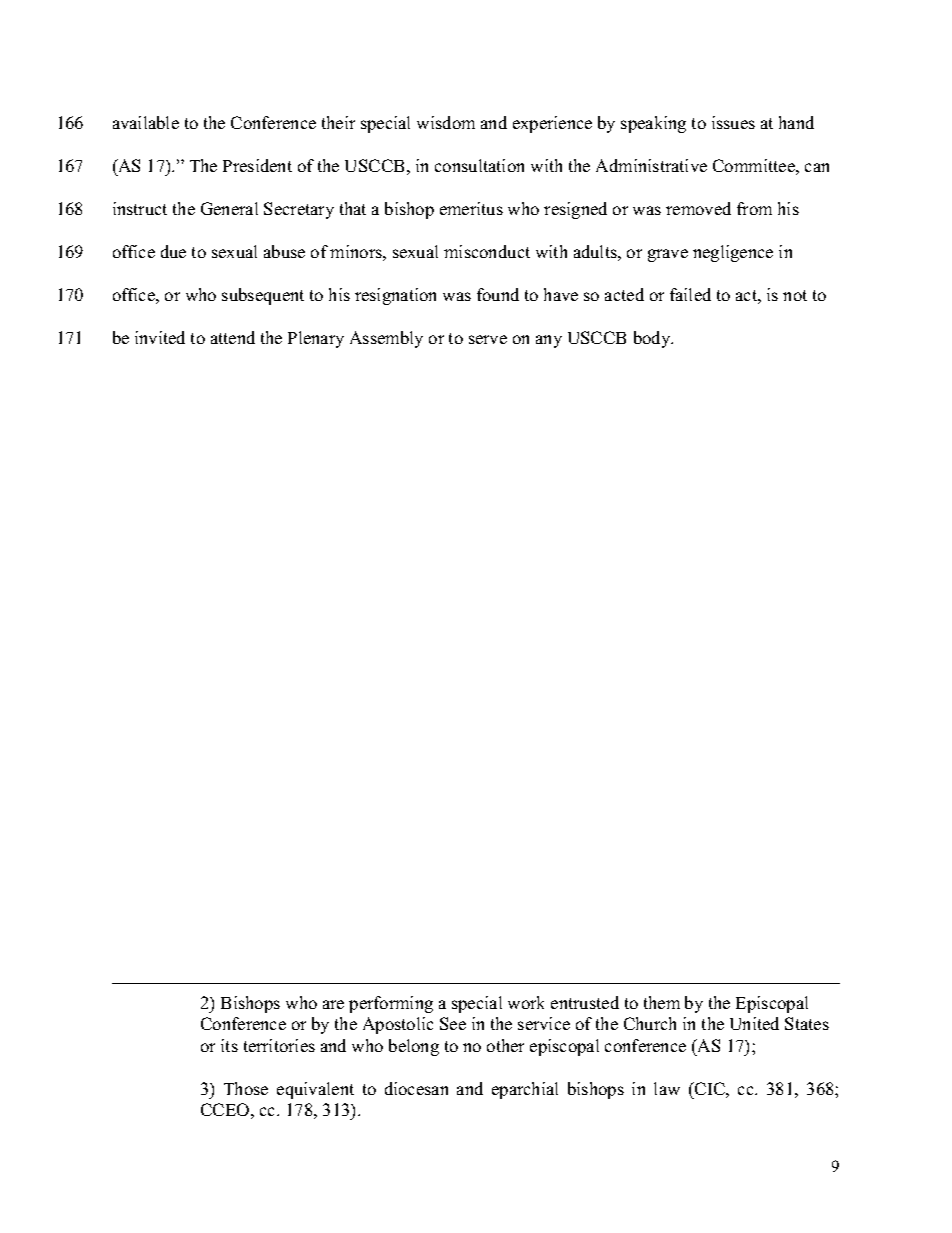 This screenshot has height=1233, width=952. Describe the element at coordinates (229, 1045) in the screenshot. I see `its` at that location.
